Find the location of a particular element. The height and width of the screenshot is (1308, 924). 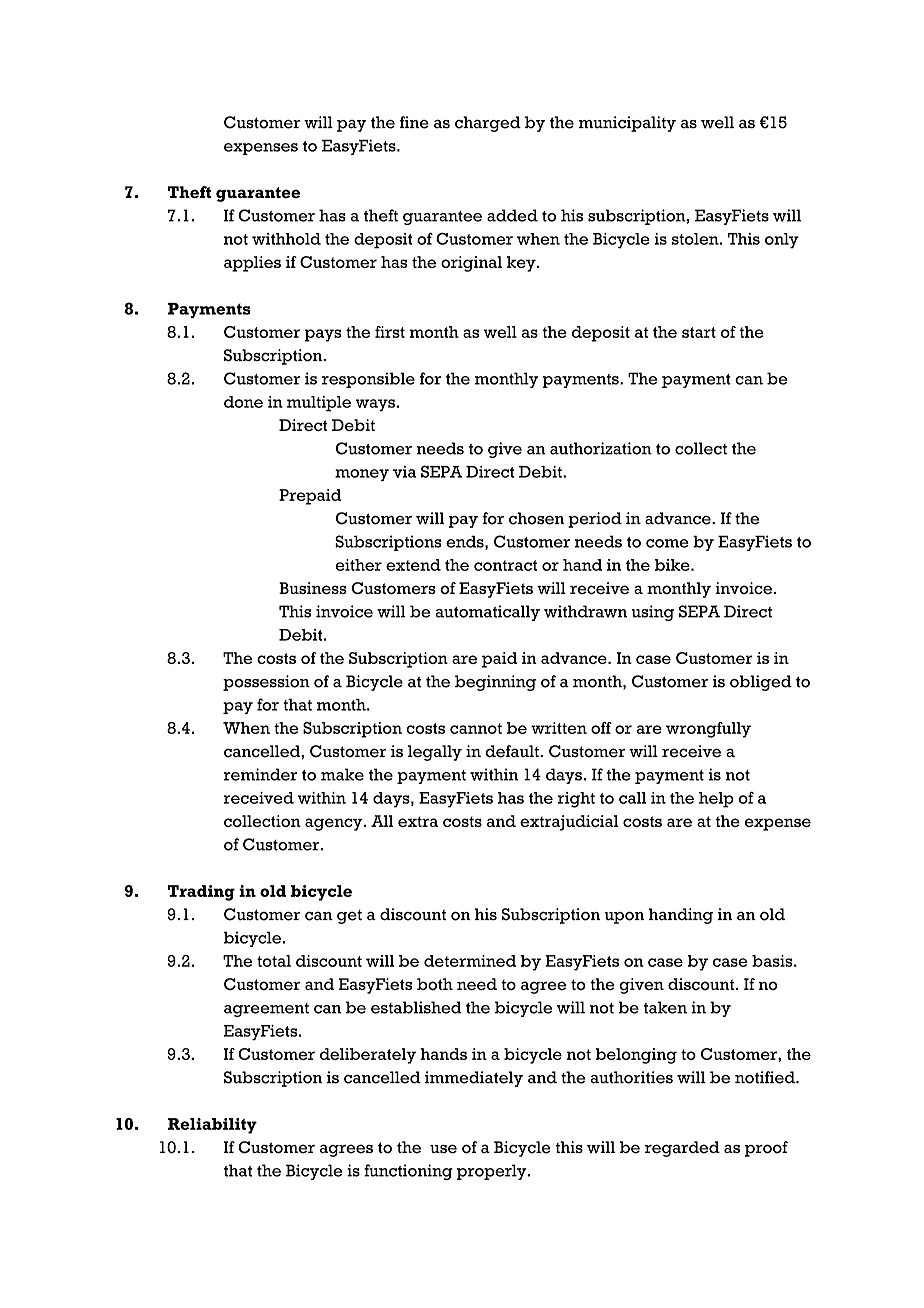

municipality is located at coordinates (627, 124).
